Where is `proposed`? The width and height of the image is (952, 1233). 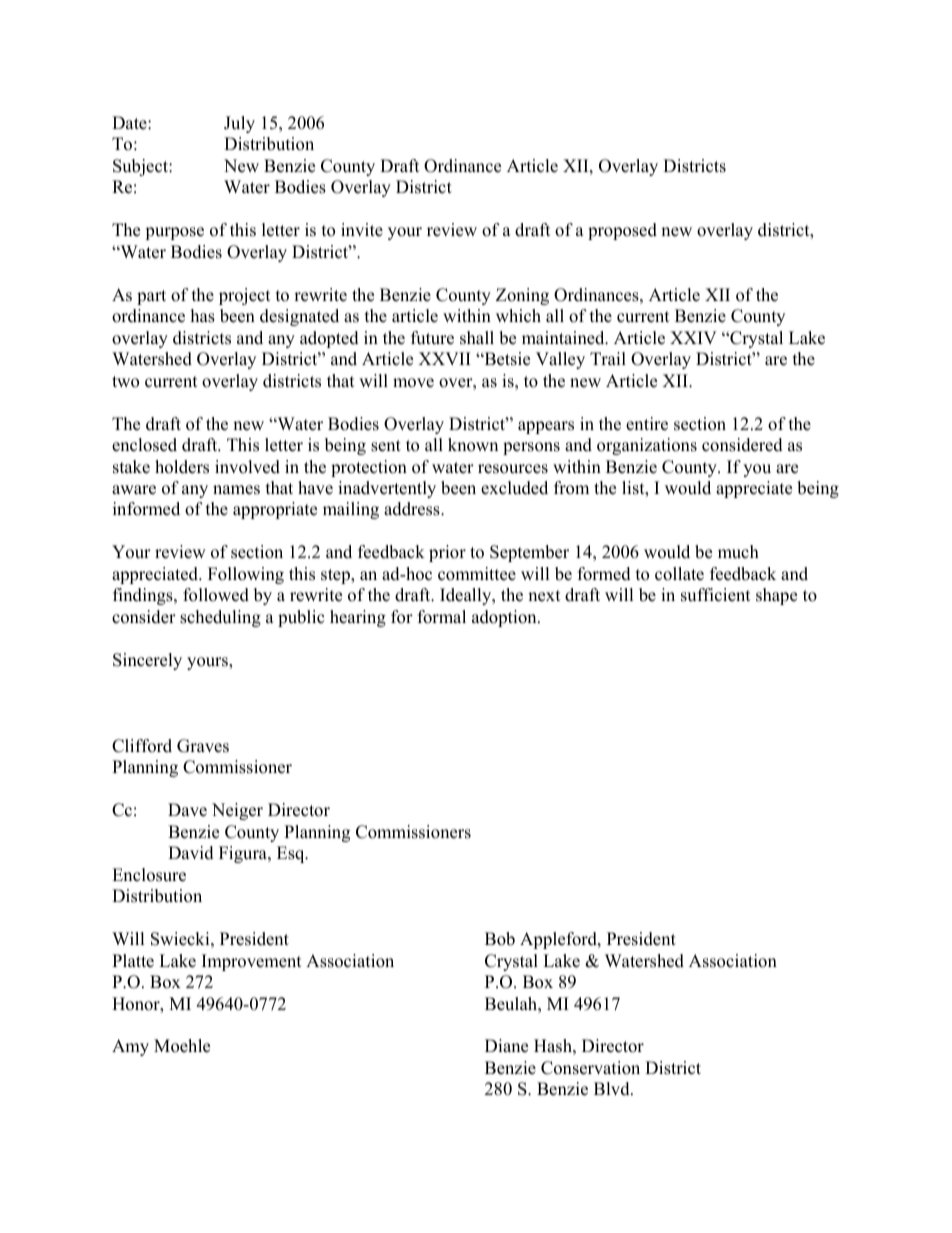 proposed is located at coordinates (622, 231).
